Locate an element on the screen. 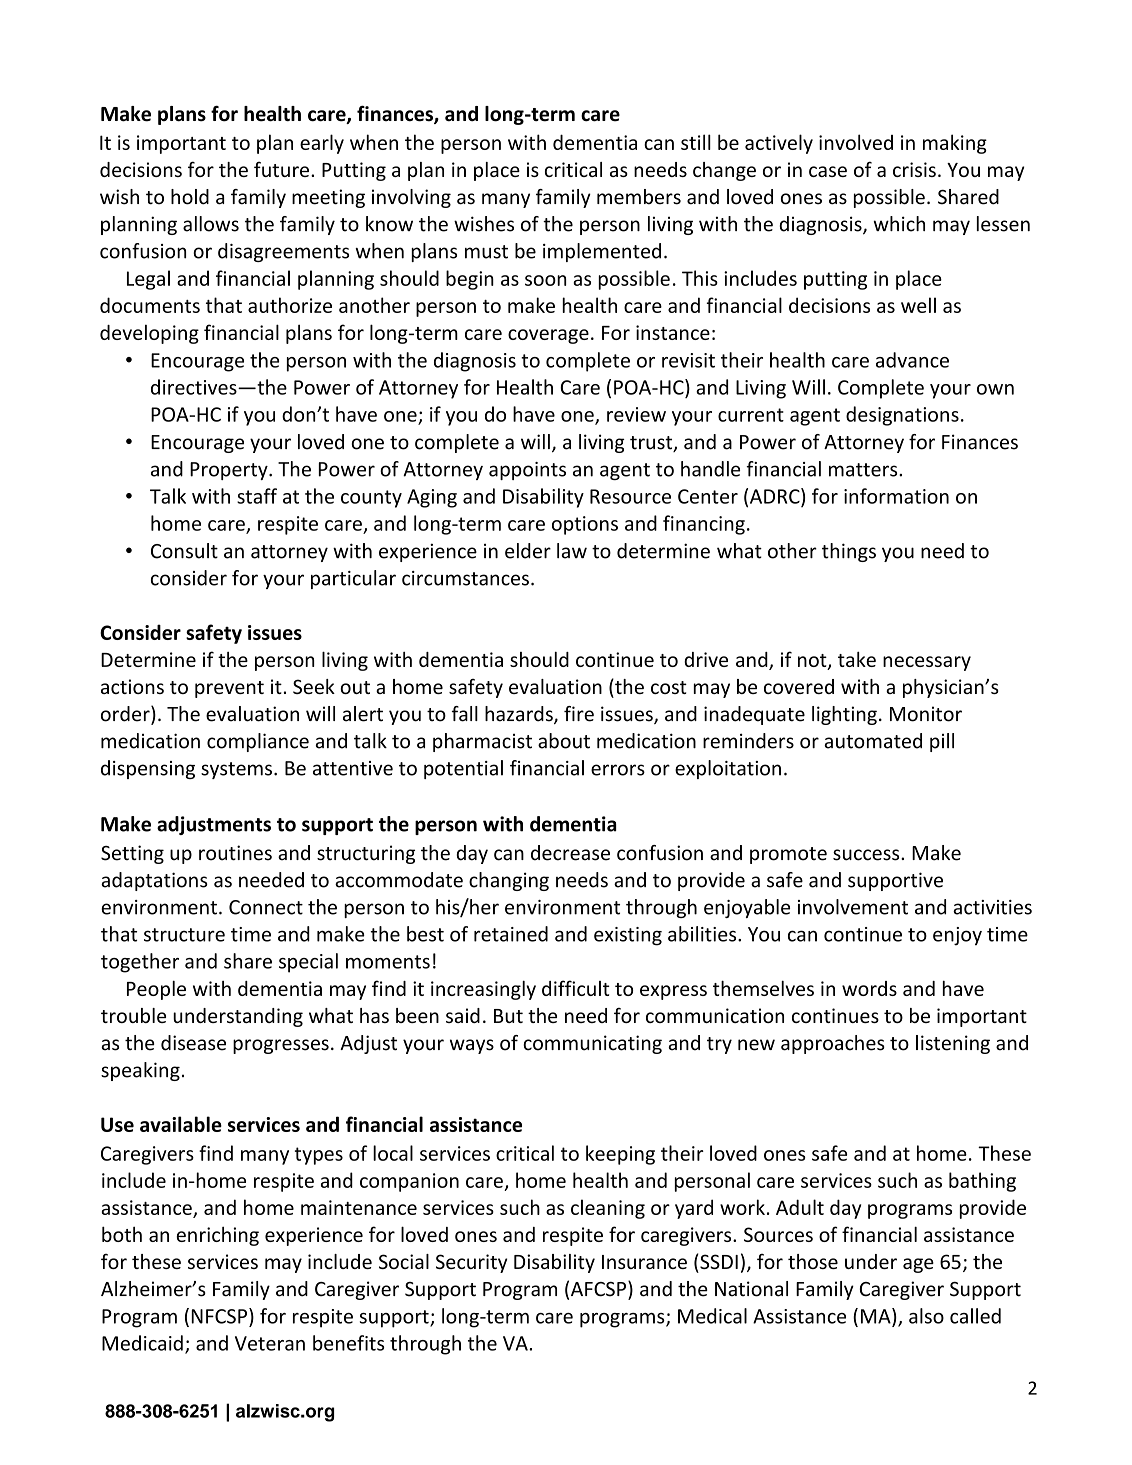 The height and width of the screenshot is (1465, 1132). crisis is located at coordinates (914, 169).
